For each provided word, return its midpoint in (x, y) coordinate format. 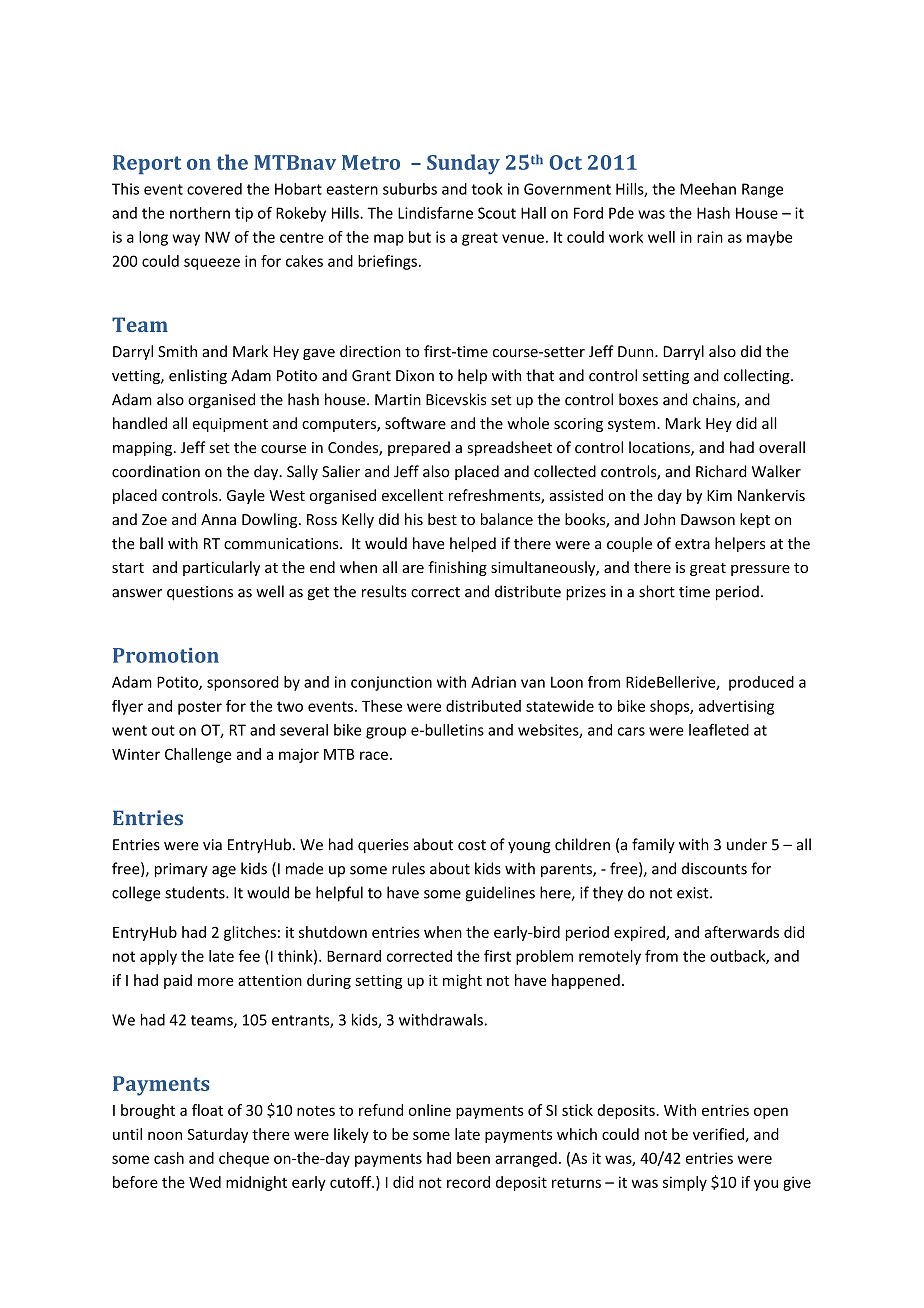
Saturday (217, 1135)
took (487, 189)
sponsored (242, 683)
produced (761, 683)
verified (718, 1134)
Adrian (493, 682)
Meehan (708, 189)
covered (214, 189)
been (473, 1158)
